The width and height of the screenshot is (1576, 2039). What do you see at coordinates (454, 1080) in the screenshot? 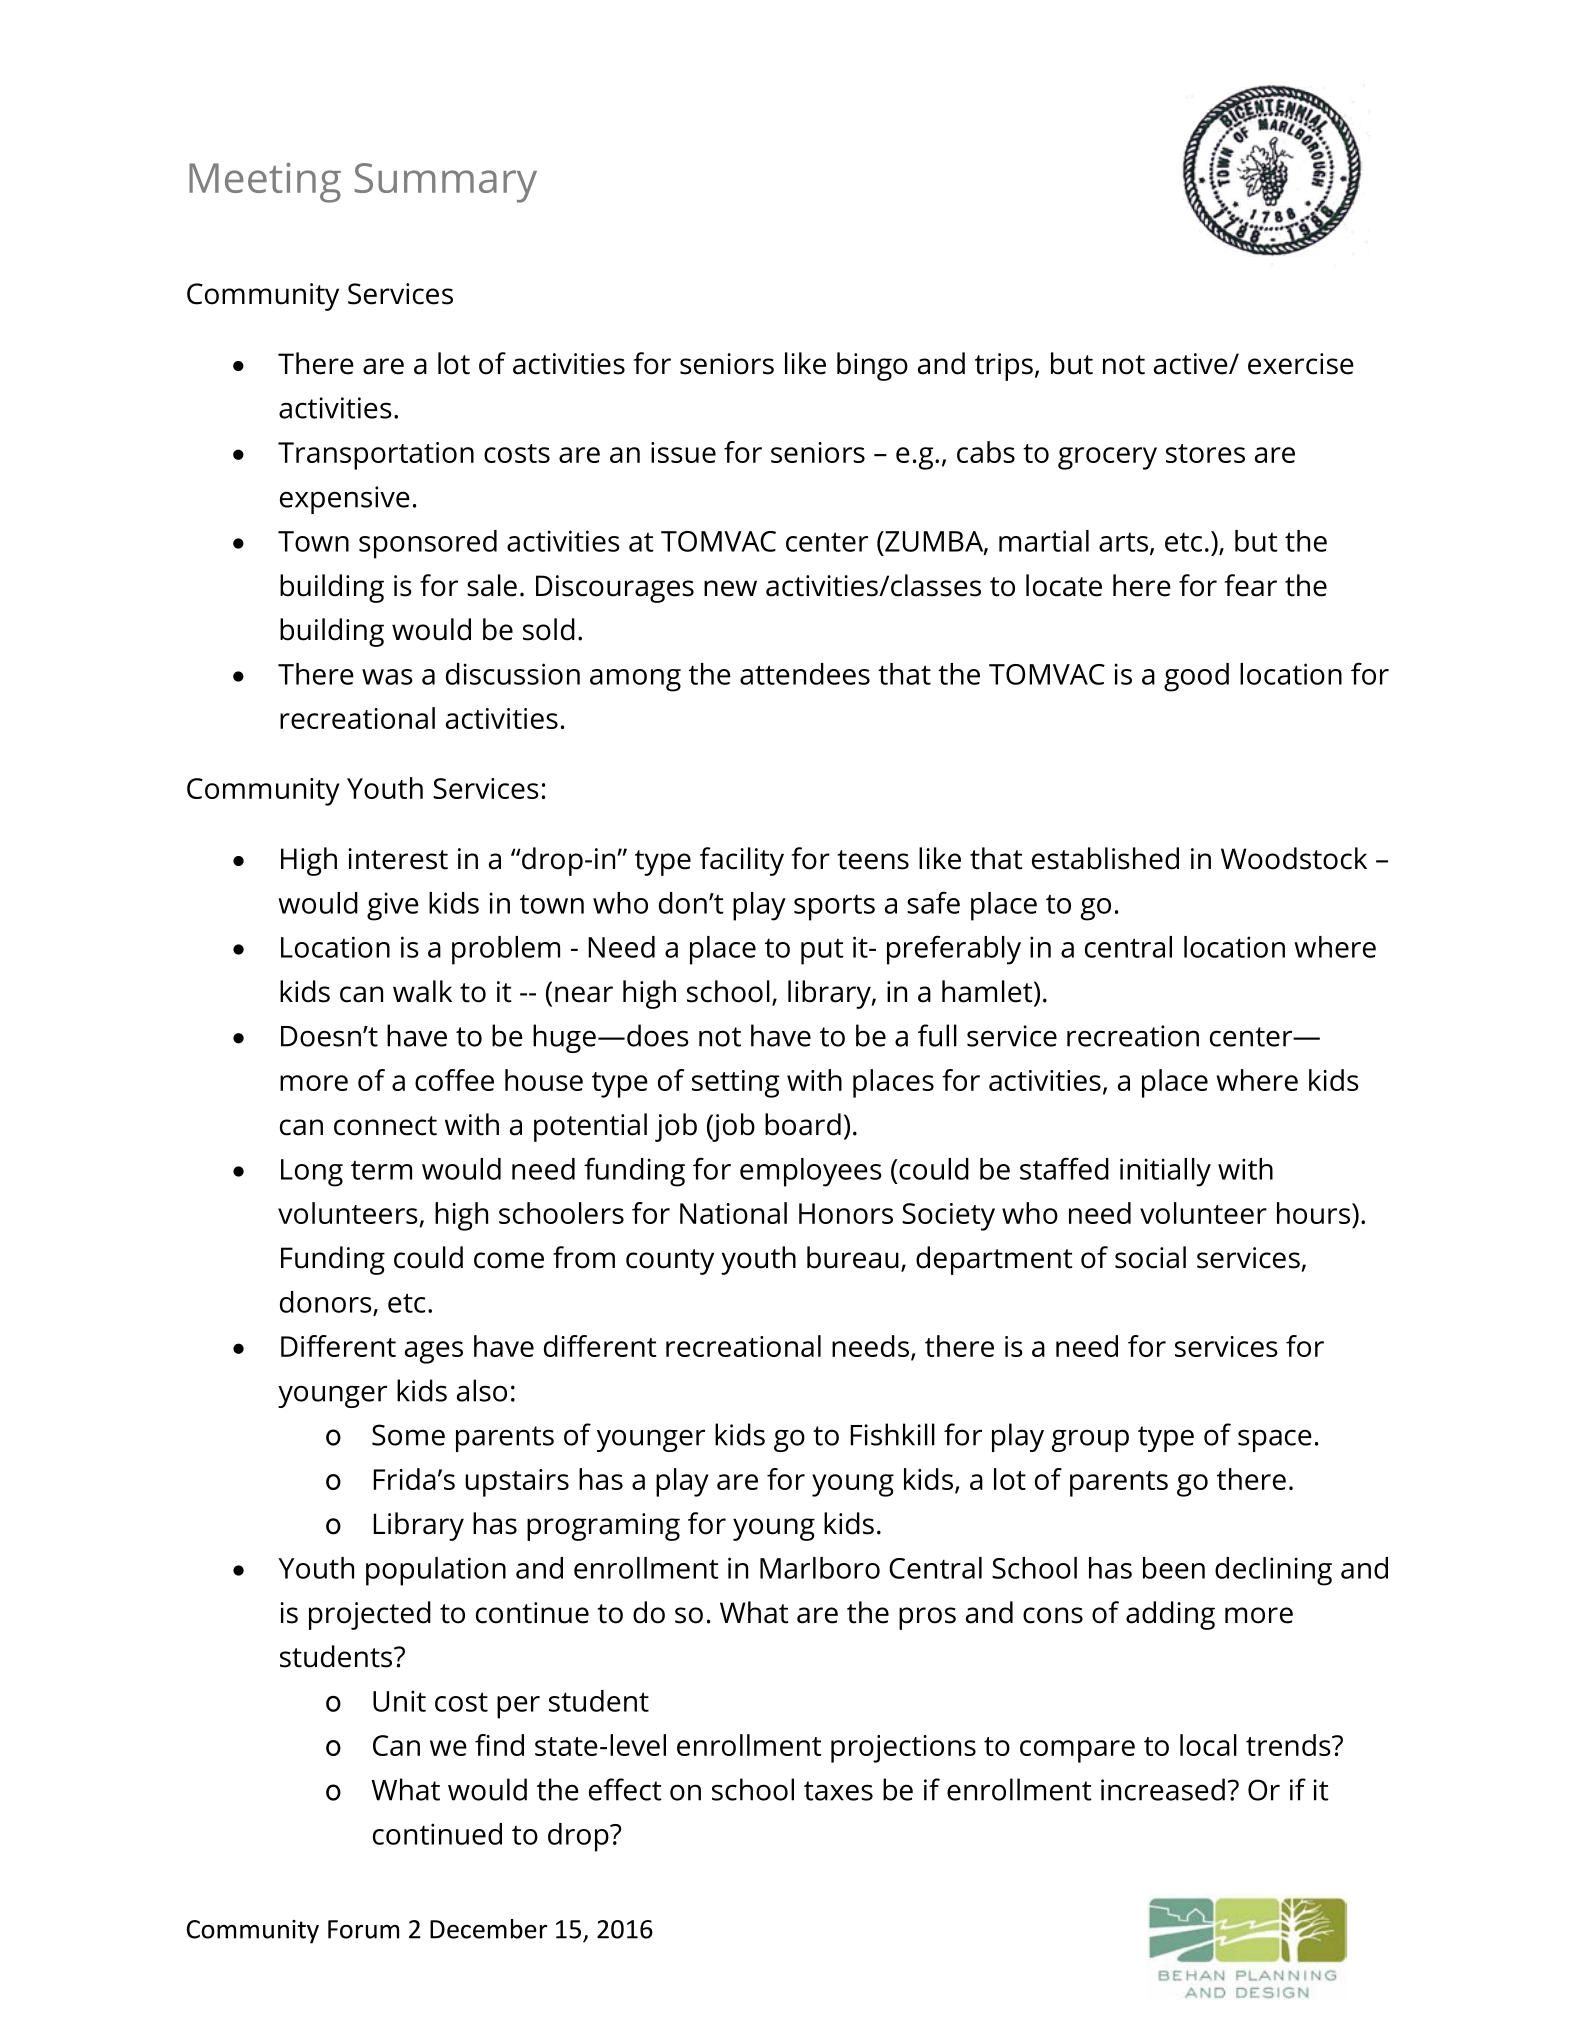
I see `coffee` at bounding box center [454, 1080].
